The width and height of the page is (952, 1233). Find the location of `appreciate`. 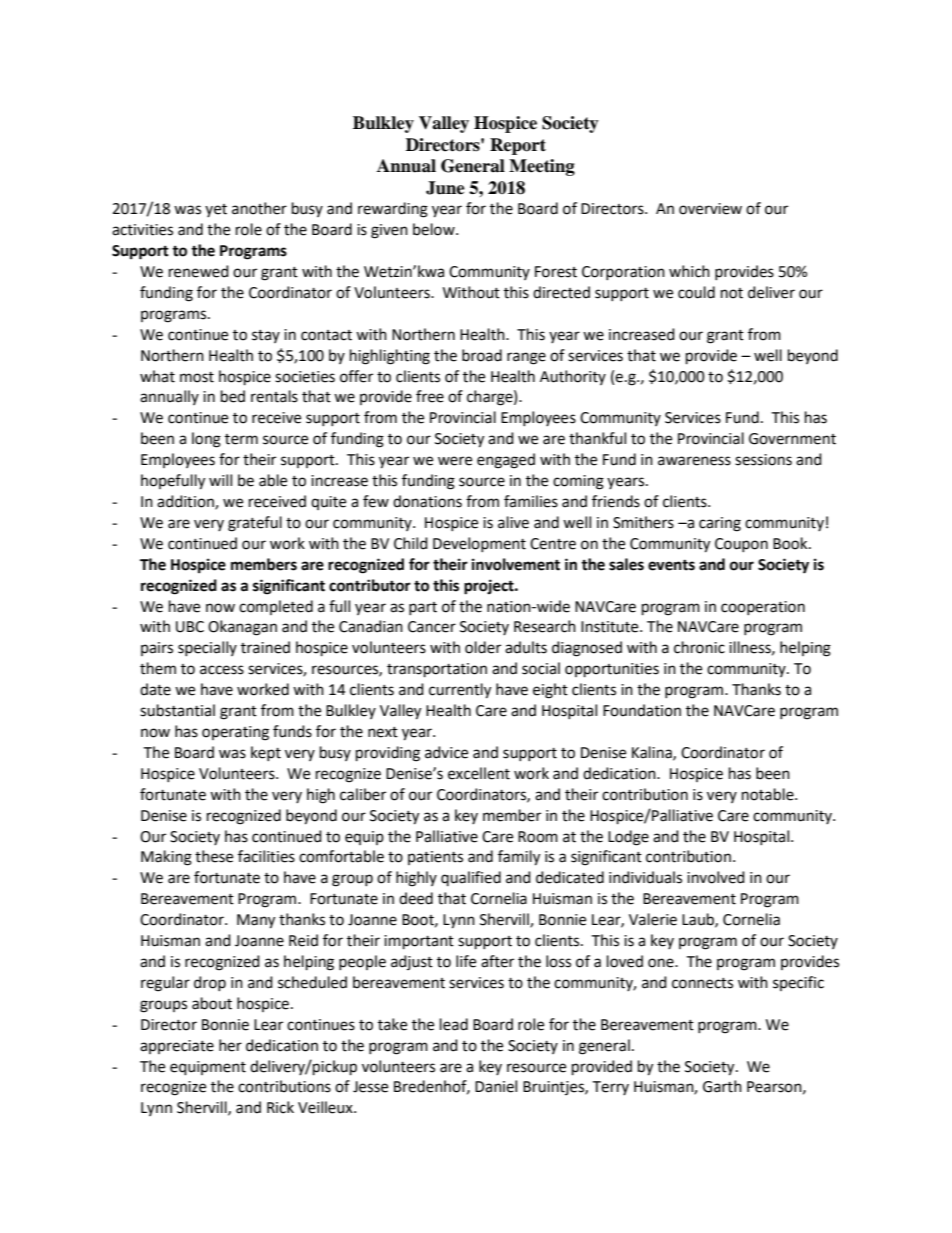

appreciate is located at coordinates (177, 1047).
